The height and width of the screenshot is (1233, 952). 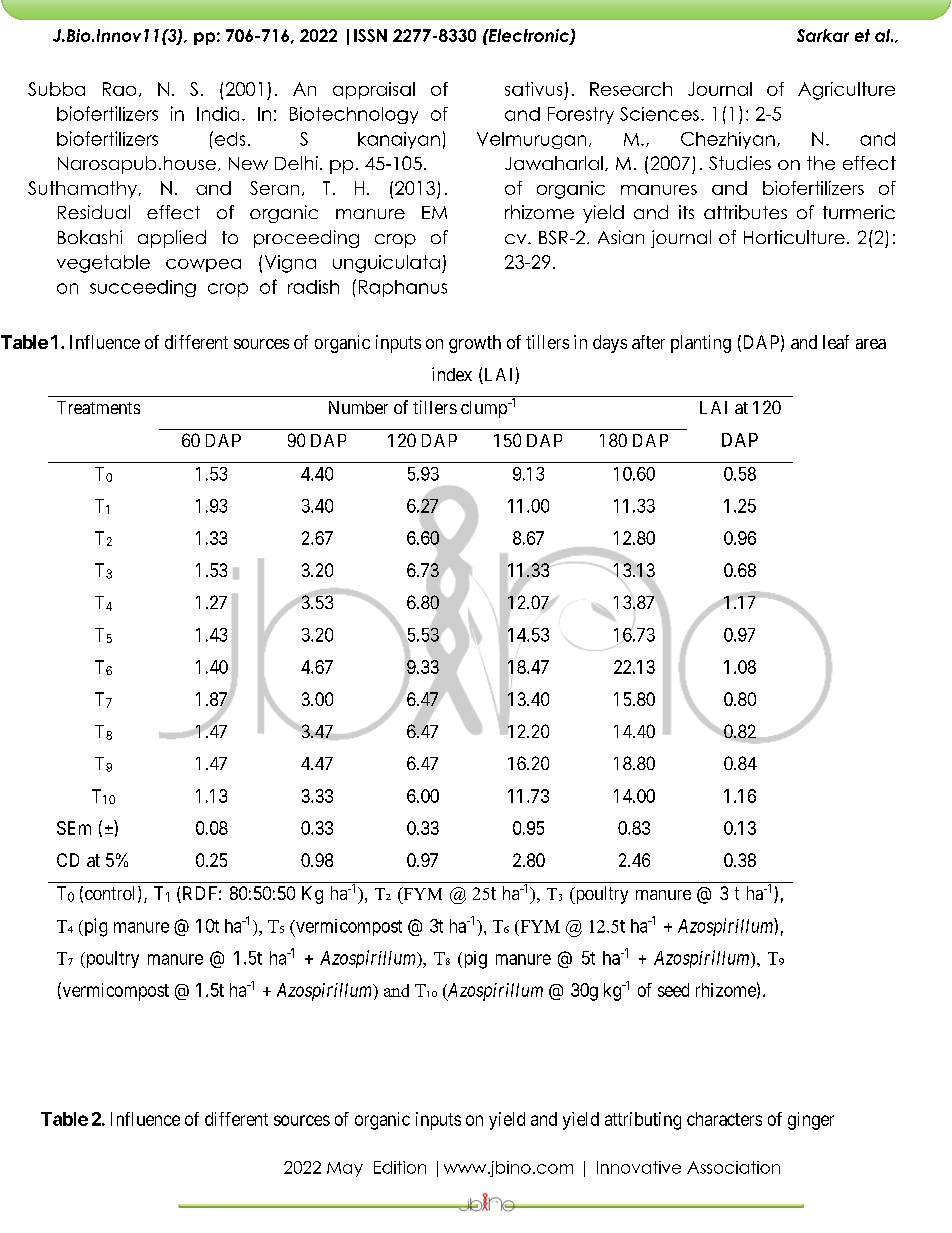 What do you see at coordinates (701, 344) in the screenshot?
I see `planting` at bounding box center [701, 344].
